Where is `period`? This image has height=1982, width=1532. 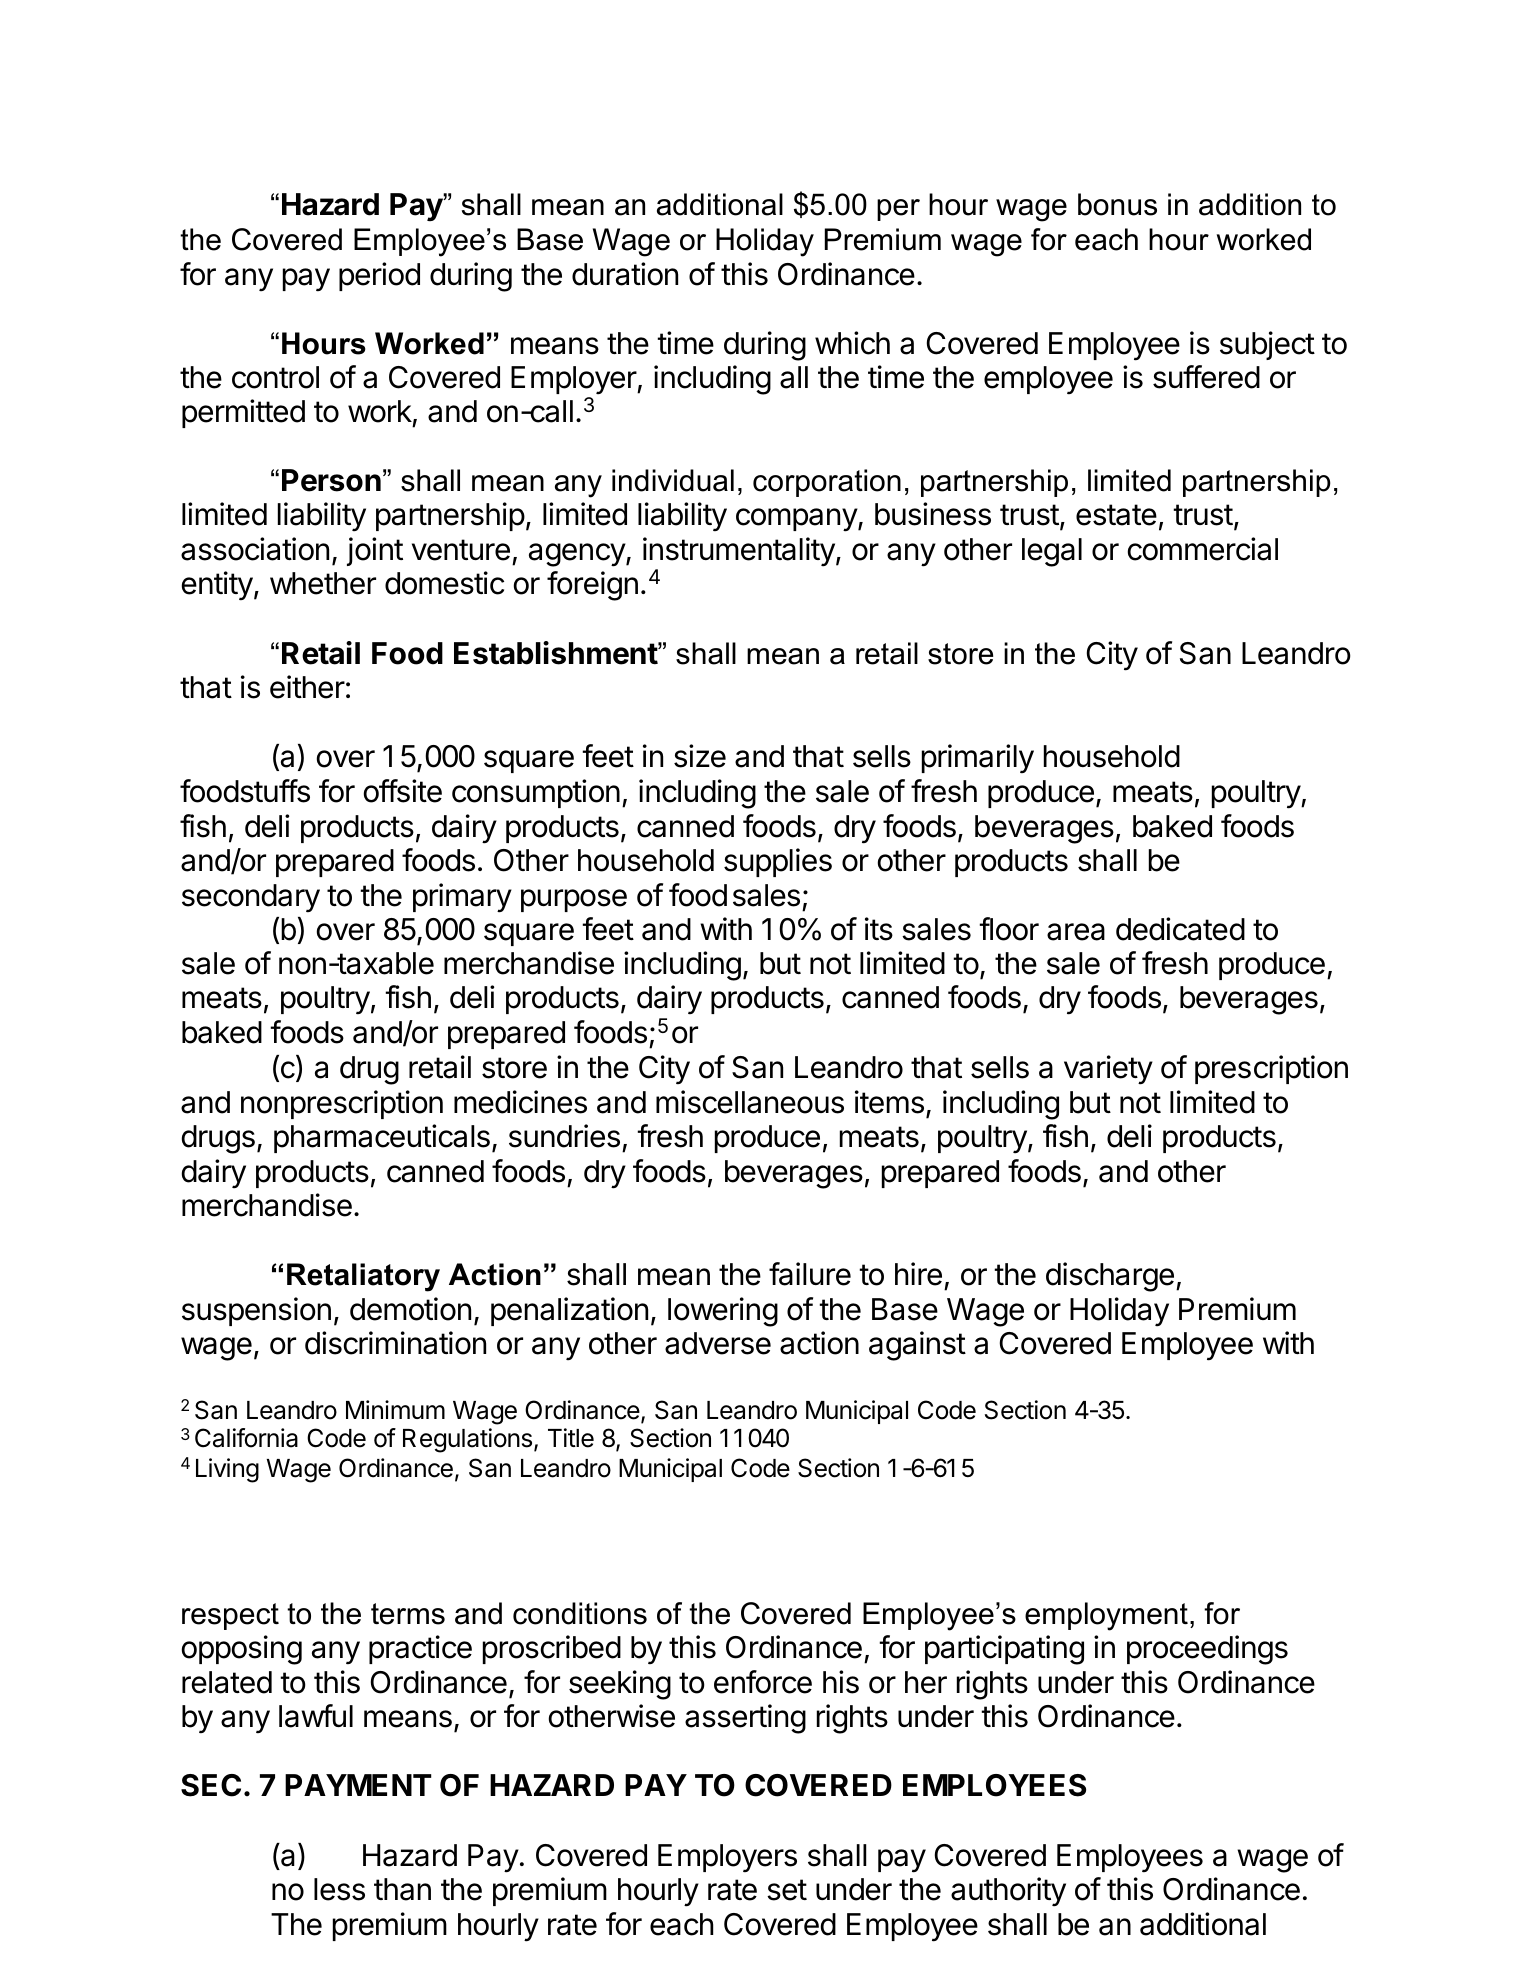 period is located at coordinates (379, 276).
